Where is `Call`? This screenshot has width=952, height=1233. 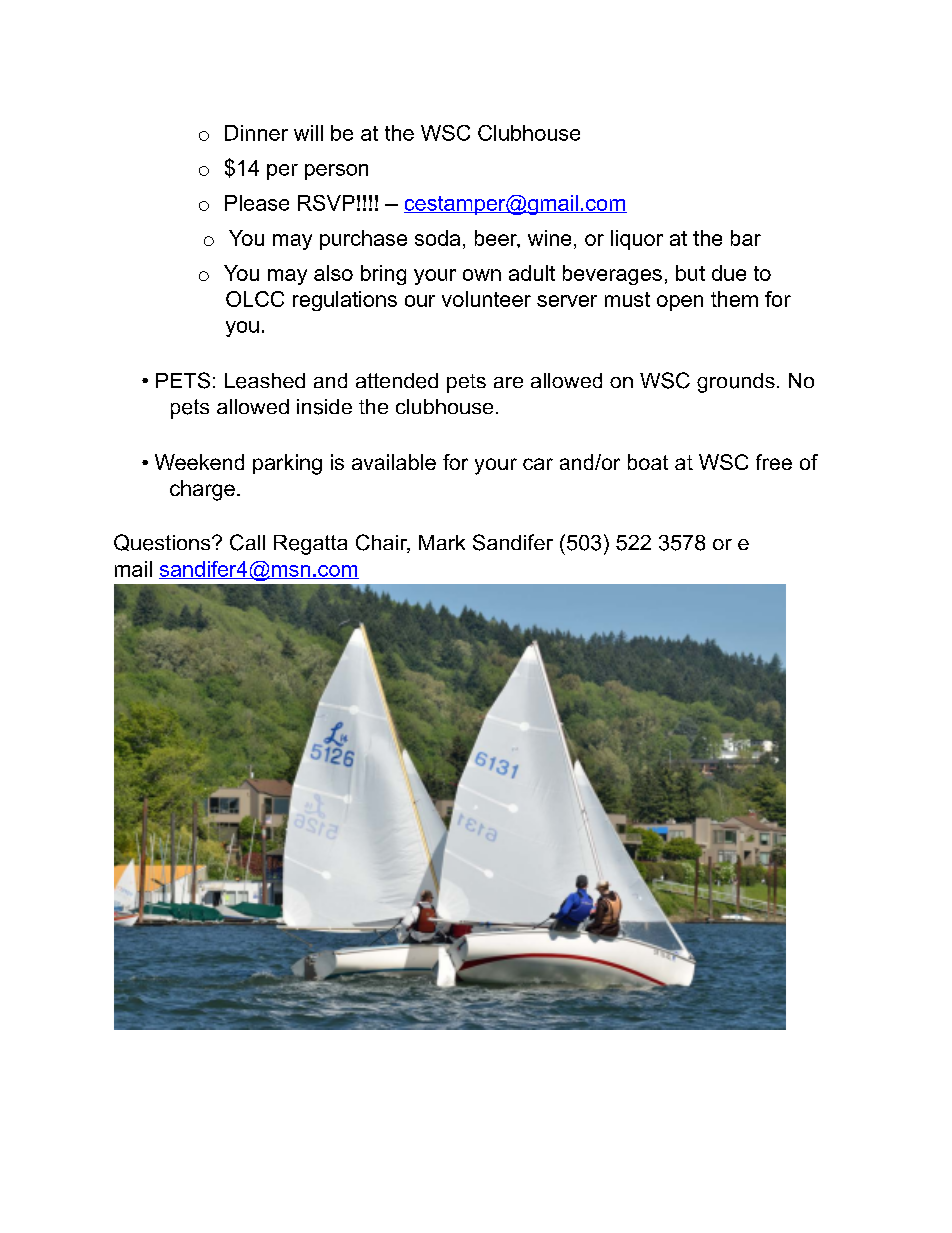 Call is located at coordinates (247, 542).
